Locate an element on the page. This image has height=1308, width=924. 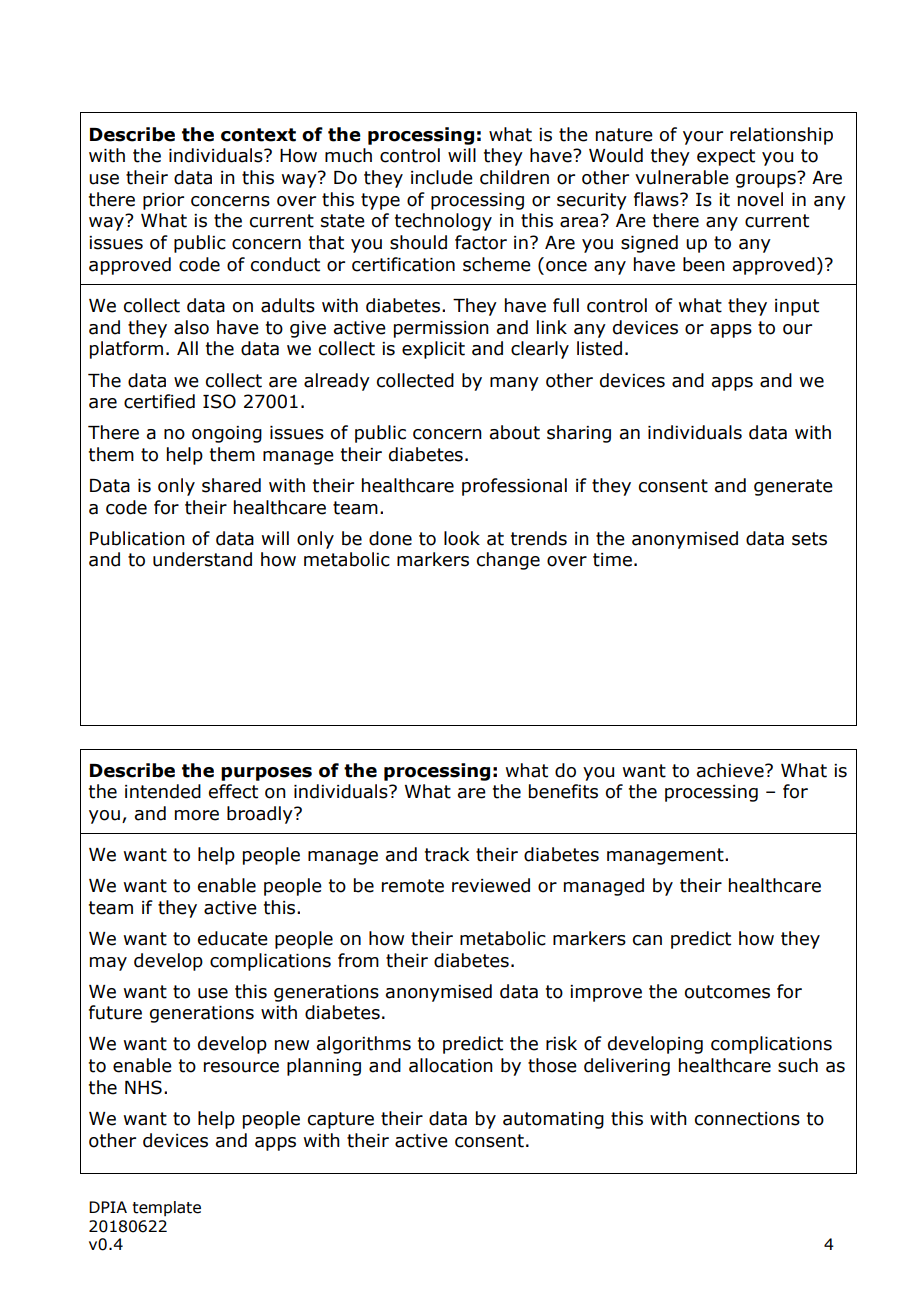
can is located at coordinates (647, 940).
